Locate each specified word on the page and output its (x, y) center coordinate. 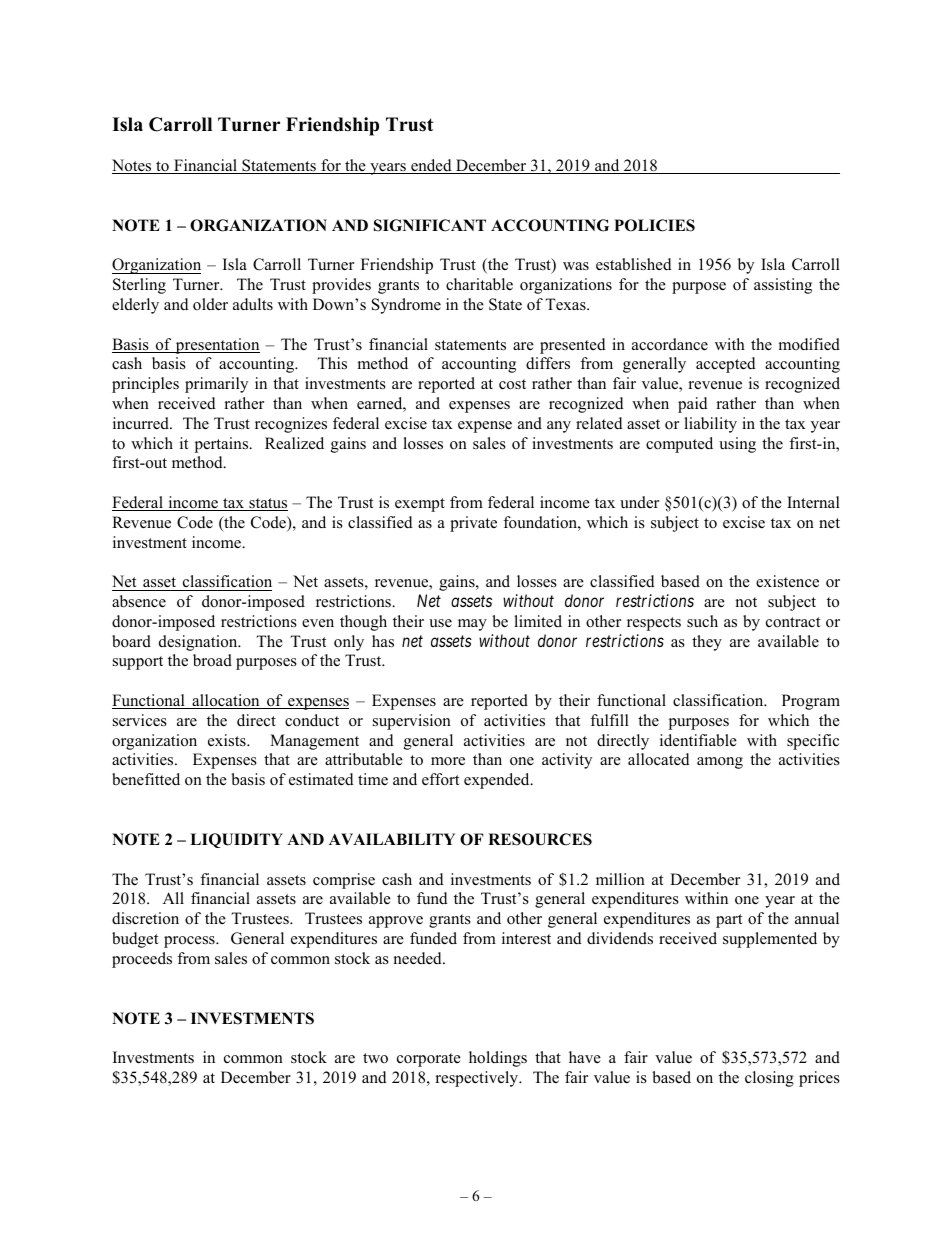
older (210, 304)
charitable (479, 284)
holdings (498, 1059)
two (375, 1058)
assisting (783, 286)
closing (769, 1079)
